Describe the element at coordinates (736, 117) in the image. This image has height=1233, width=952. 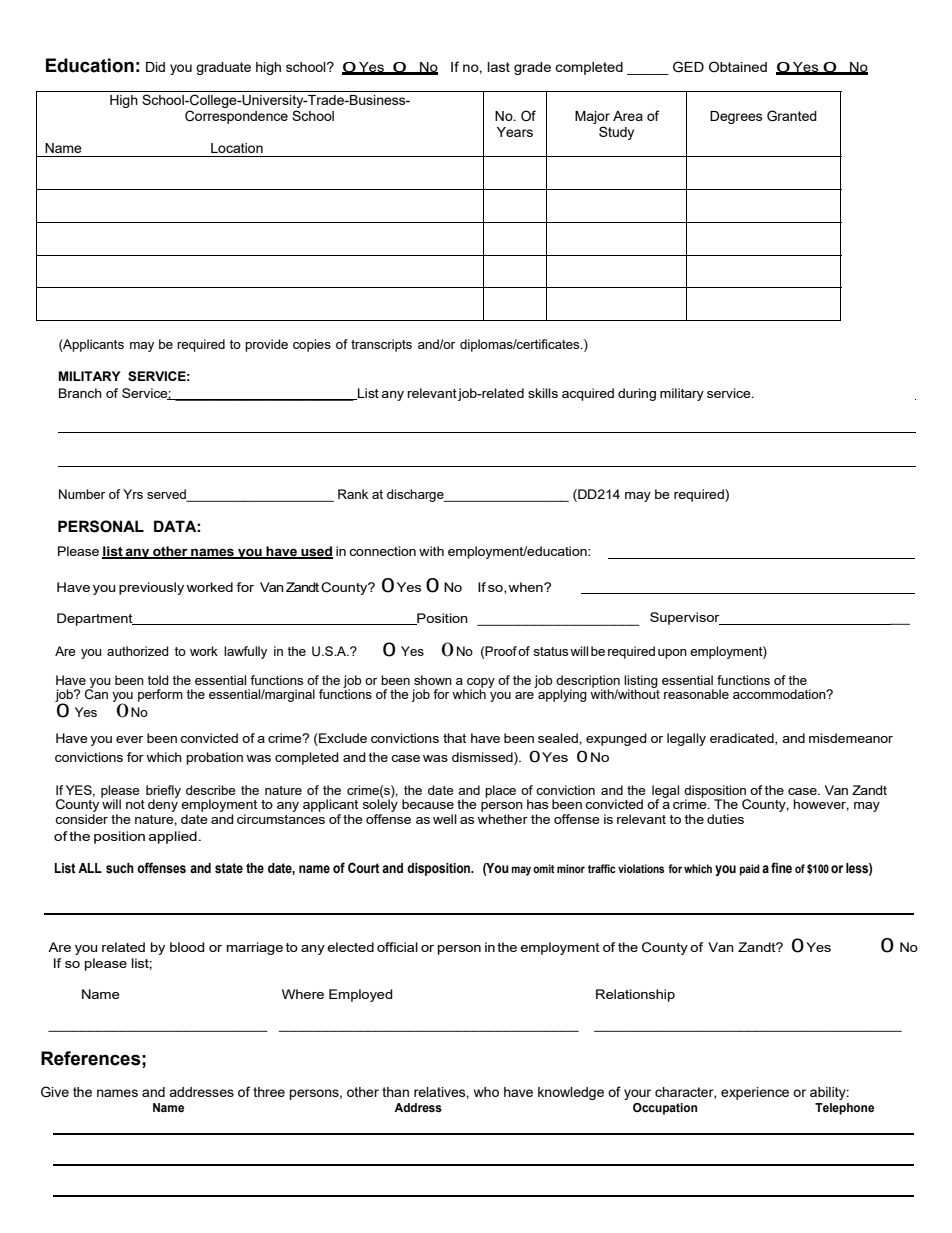
I see `Degrees` at that location.
